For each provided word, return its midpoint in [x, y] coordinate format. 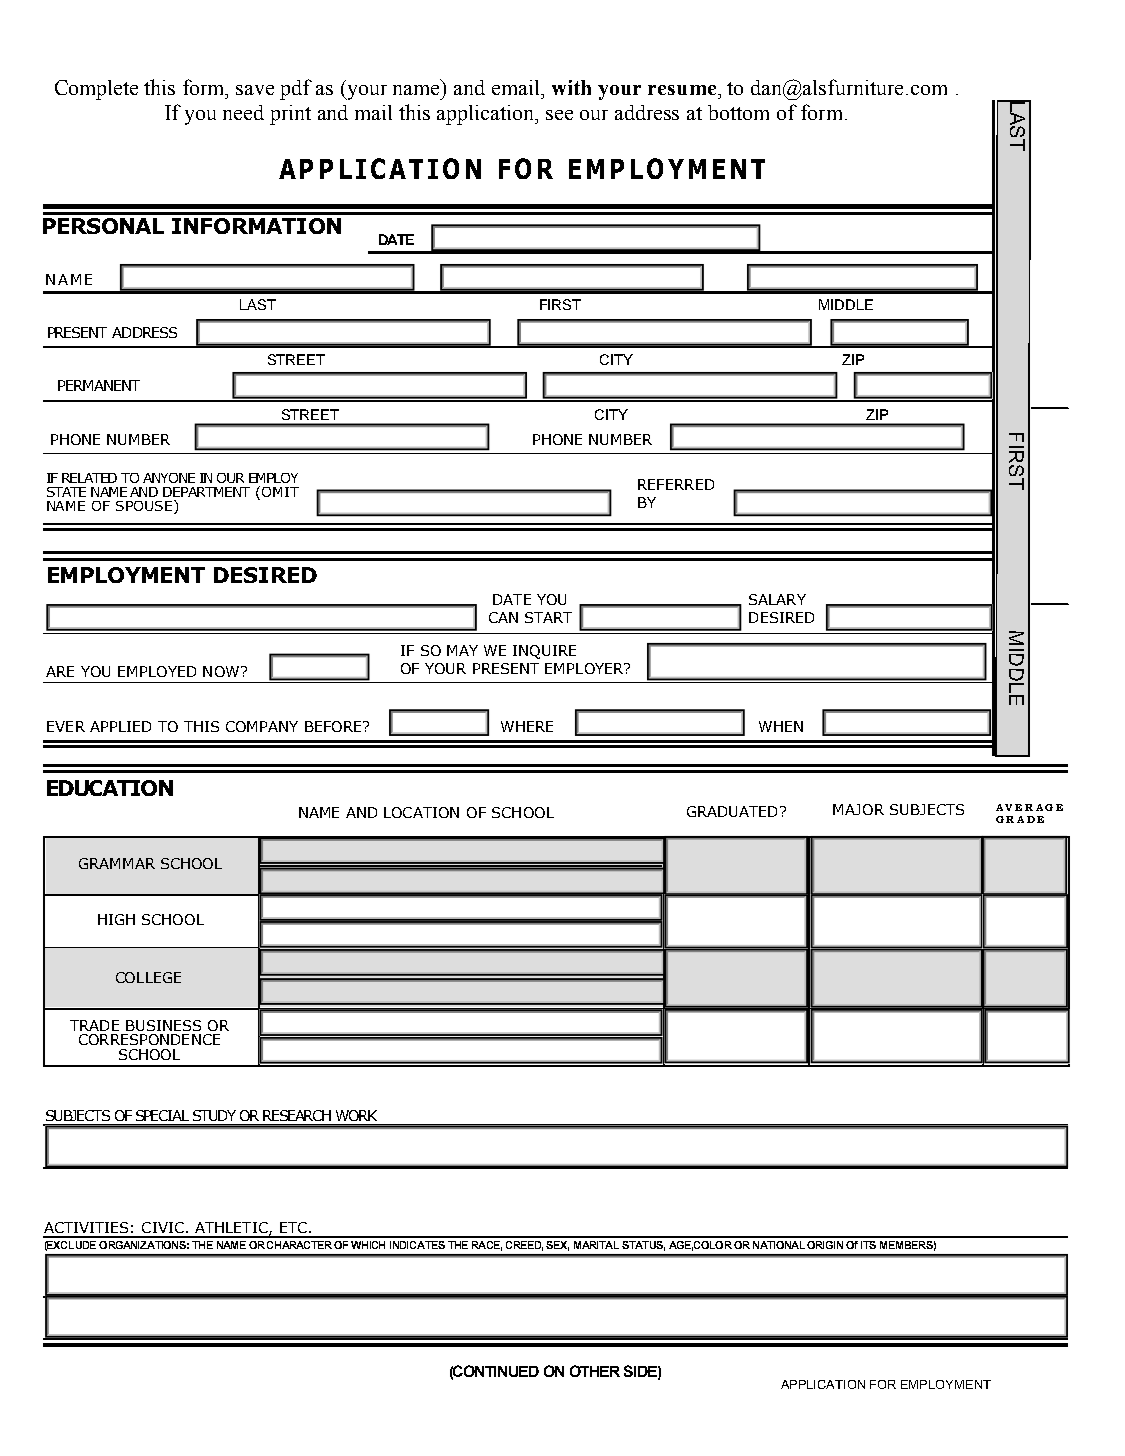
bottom [738, 112]
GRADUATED [734, 811]
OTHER [595, 1371]
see [559, 115]
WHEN [781, 726]
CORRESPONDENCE [149, 1039]
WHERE [527, 726]
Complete [96, 90]
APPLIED [120, 726]
